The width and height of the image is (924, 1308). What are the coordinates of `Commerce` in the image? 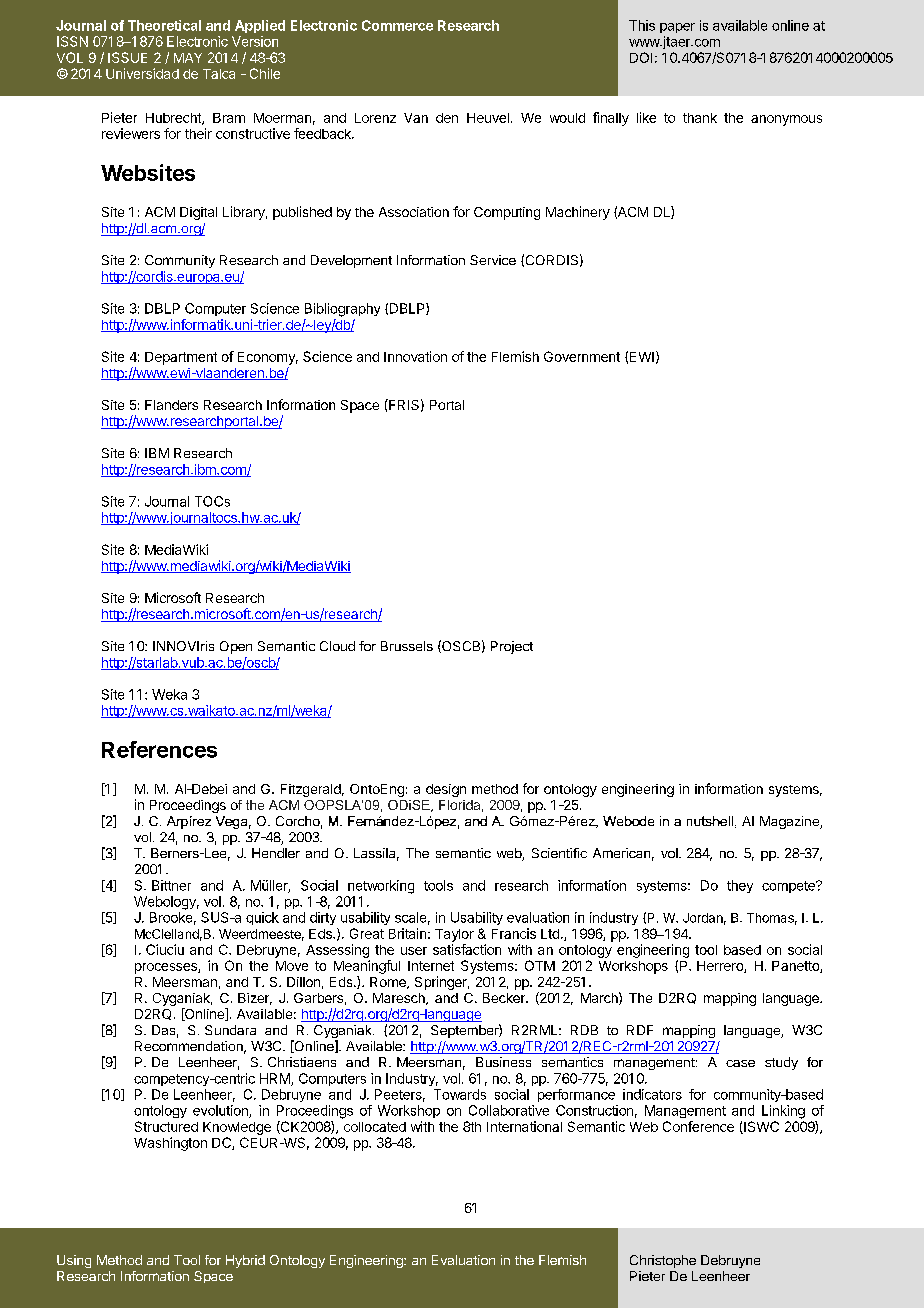 It's located at (397, 25).
